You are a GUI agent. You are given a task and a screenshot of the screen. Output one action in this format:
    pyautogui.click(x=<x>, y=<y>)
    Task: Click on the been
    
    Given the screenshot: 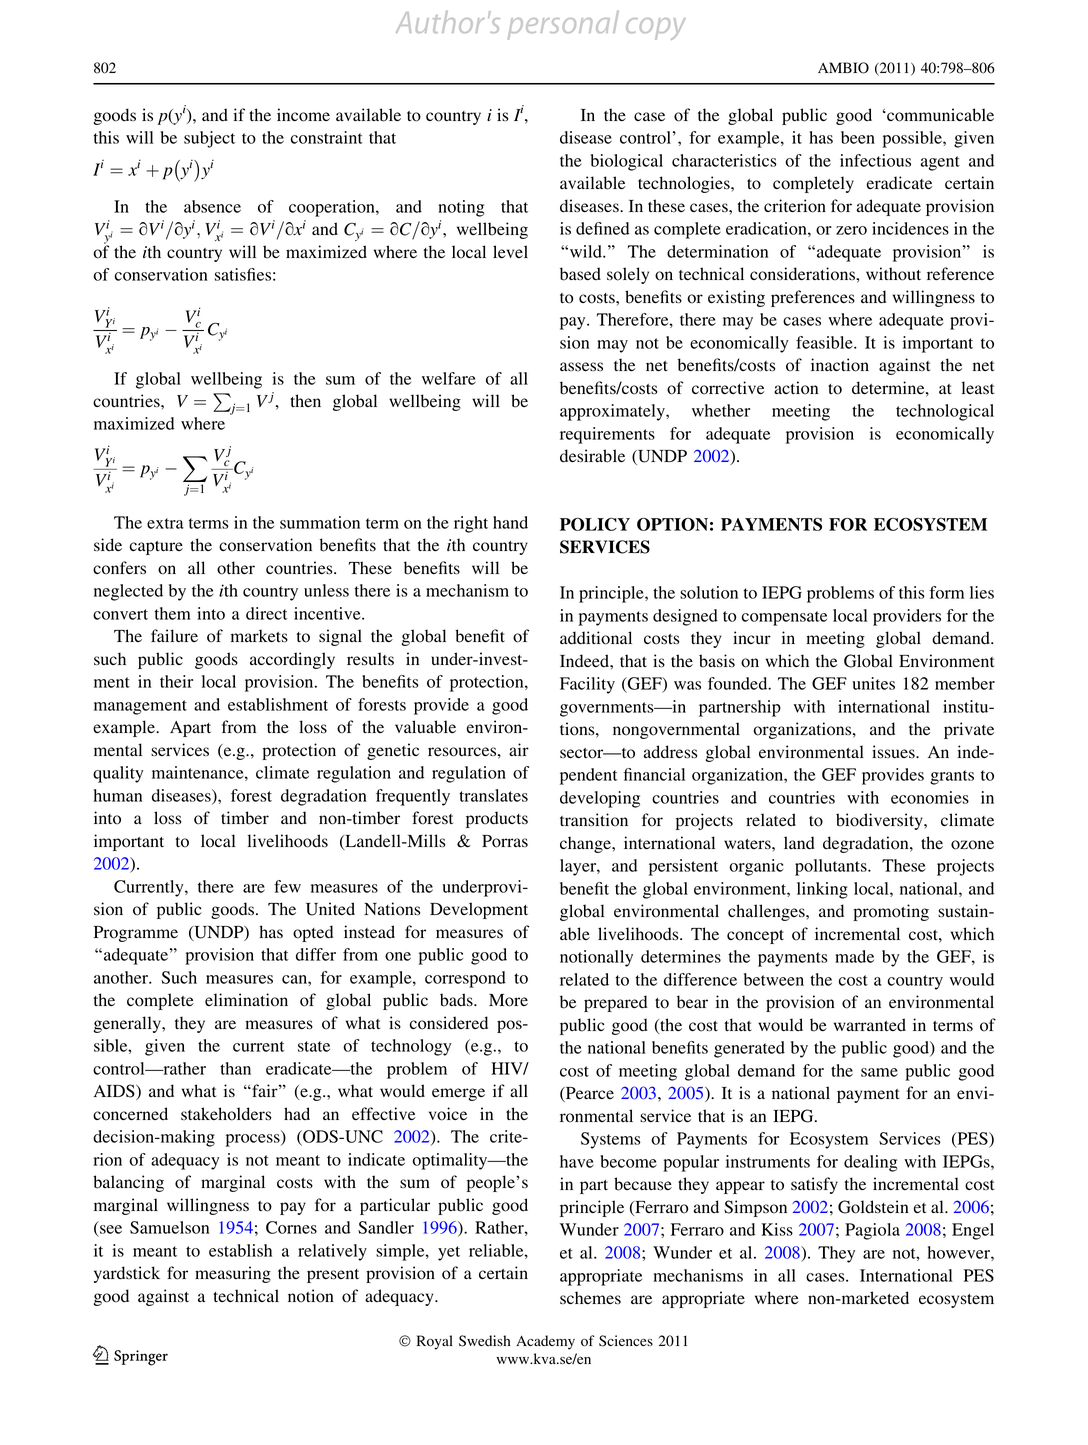 What is the action you would take?
    pyautogui.click(x=858, y=137)
